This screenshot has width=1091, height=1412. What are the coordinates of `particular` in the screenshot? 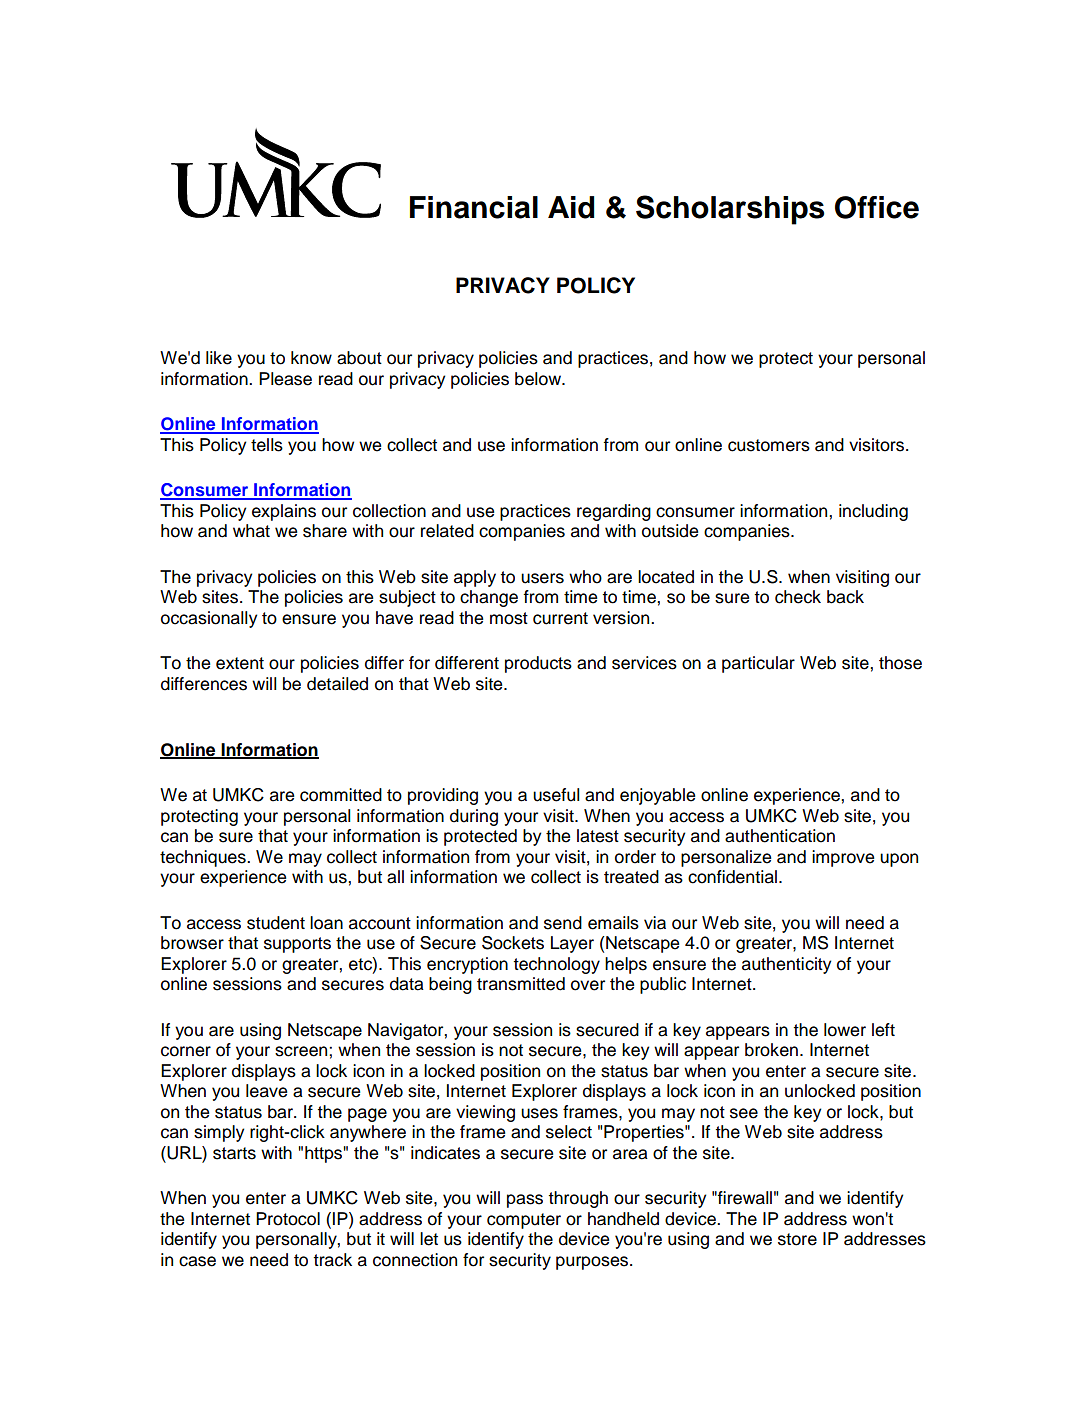 It's located at (758, 664).
